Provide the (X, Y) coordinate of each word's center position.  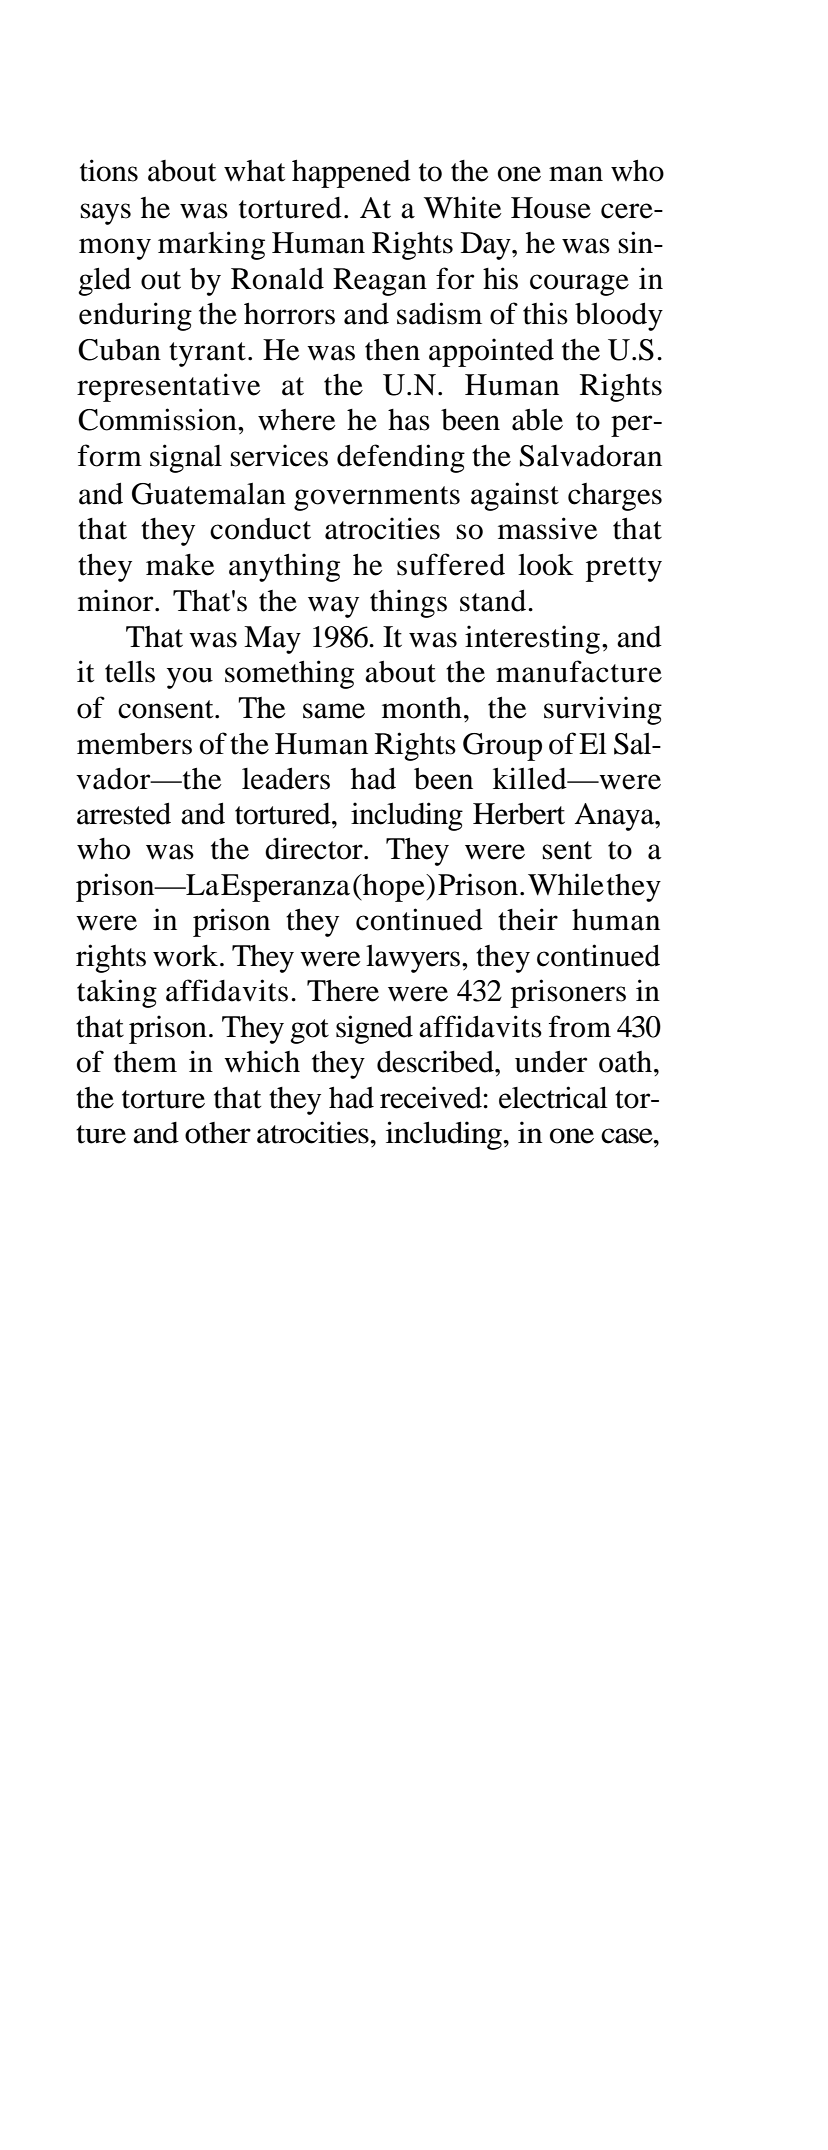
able (537, 420)
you (190, 678)
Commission (158, 419)
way (333, 607)
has (409, 420)
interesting (532, 639)
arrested (124, 814)
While (566, 884)
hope (394, 888)
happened (351, 174)
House (551, 208)
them (145, 1062)
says (105, 214)
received (432, 1097)
